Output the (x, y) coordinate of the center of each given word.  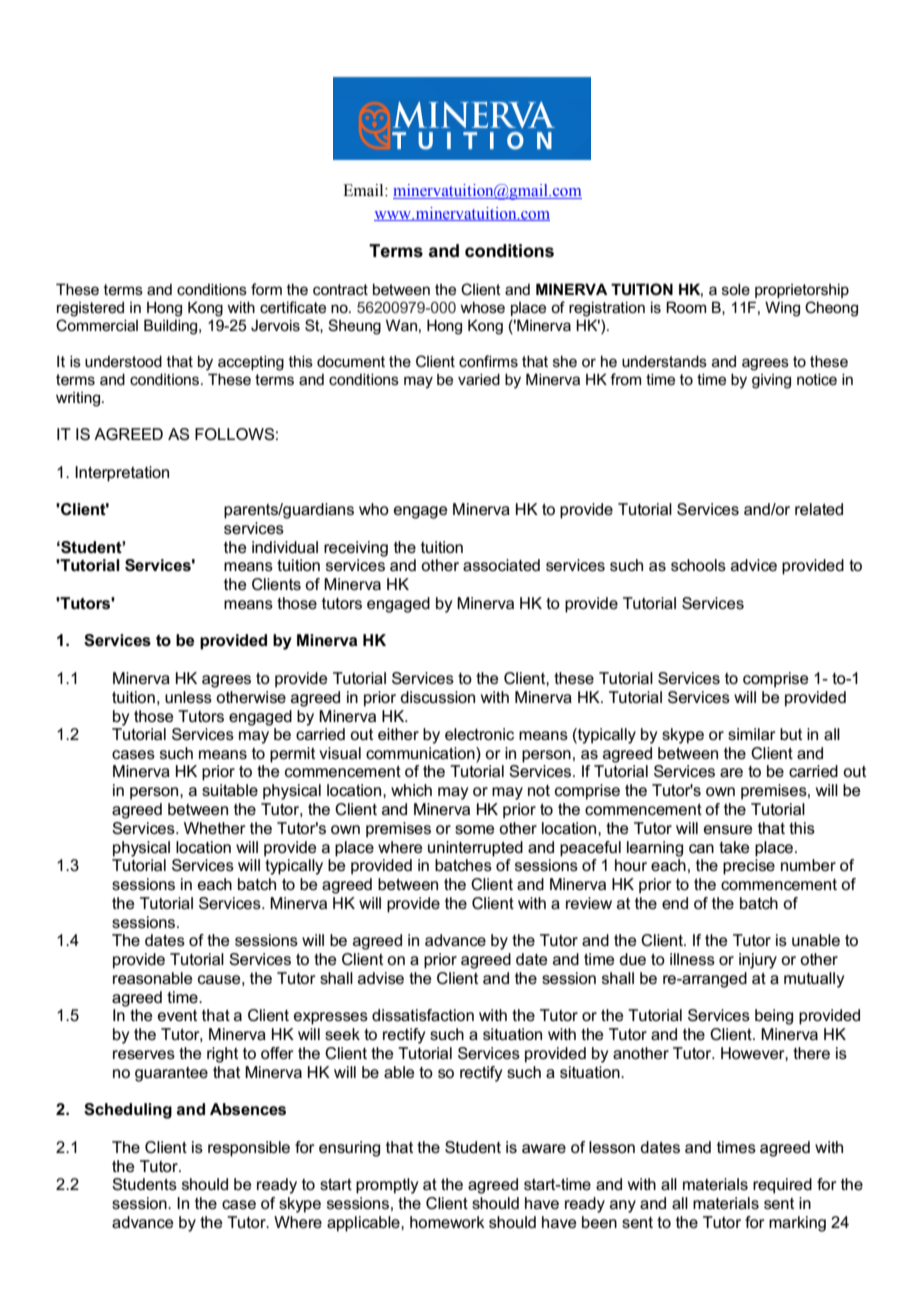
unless (188, 697)
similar (752, 734)
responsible (249, 1149)
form (266, 289)
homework (447, 1222)
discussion (437, 697)
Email (364, 190)
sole (736, 289)
